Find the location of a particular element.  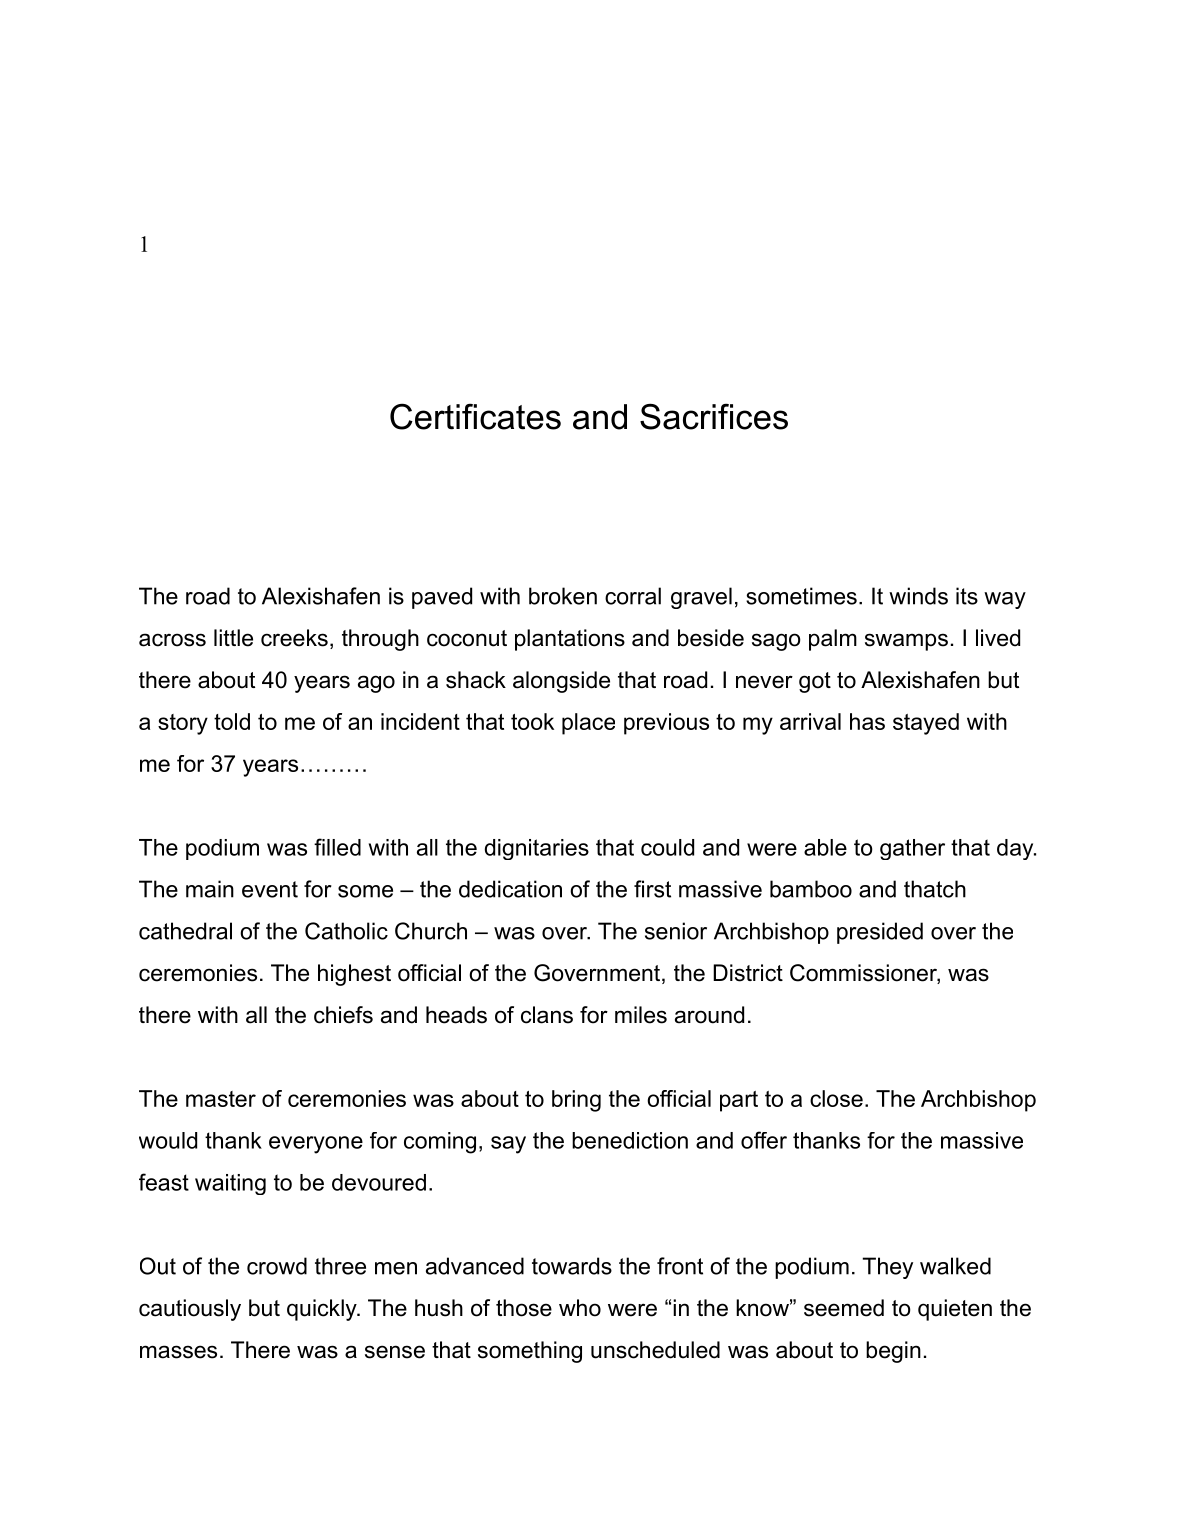

winds is located at coordinates (918, 596).
